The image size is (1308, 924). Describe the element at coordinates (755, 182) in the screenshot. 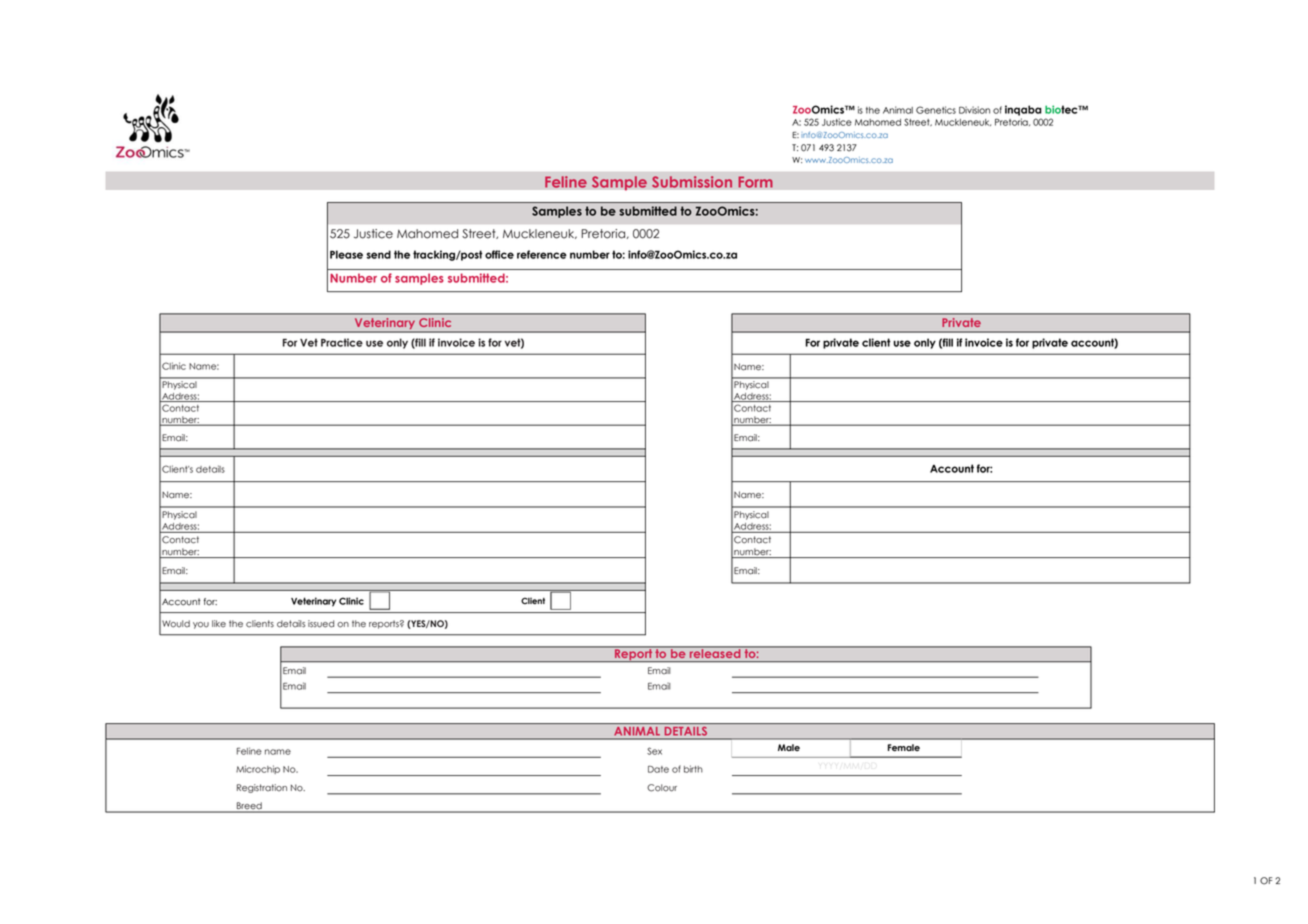

I see `Form` at that location.
